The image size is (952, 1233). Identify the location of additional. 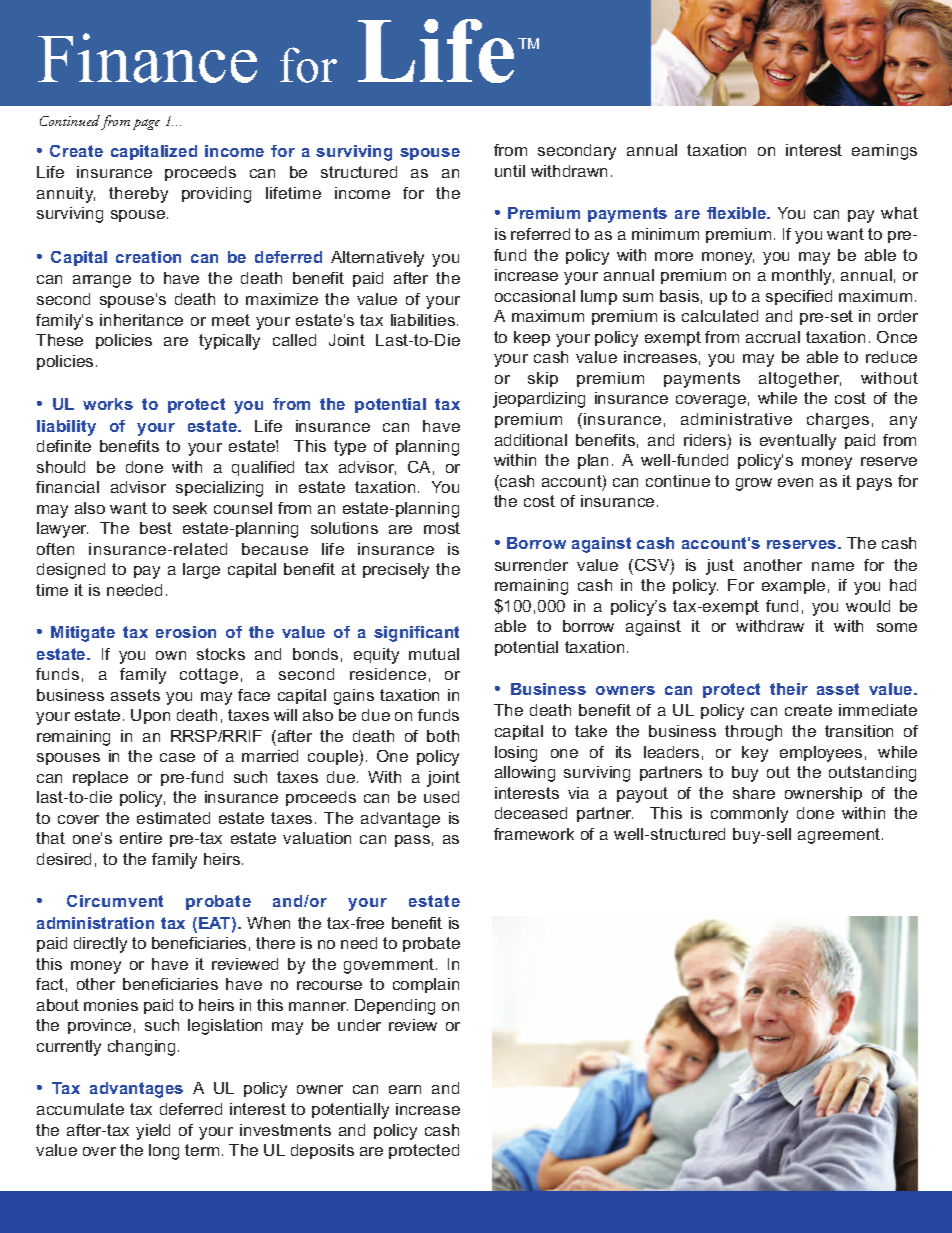
(531, 440).
